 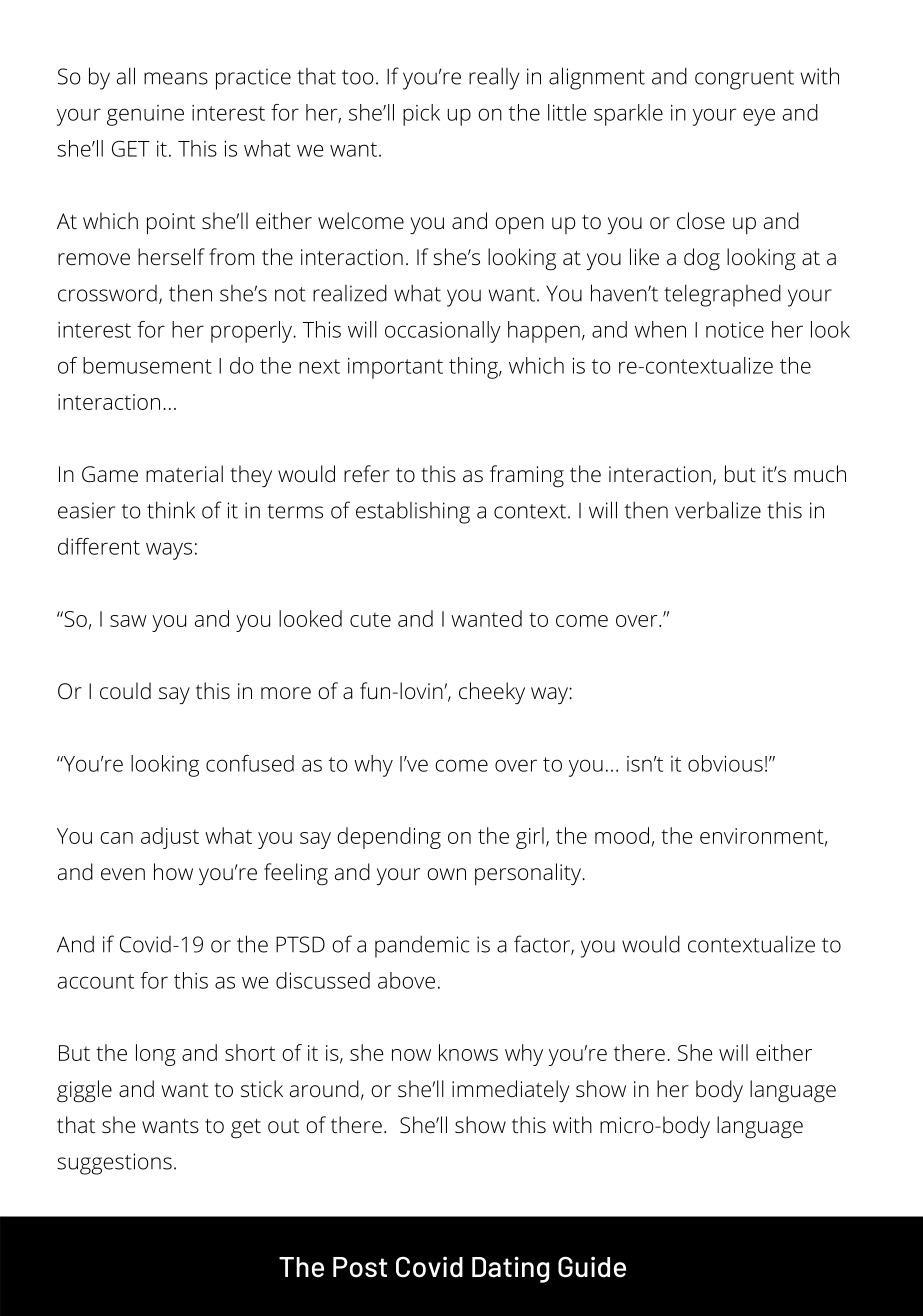 What do you see at coordinates (171, 510) in the document?
I see `think` at bounding box center [171, 510].
